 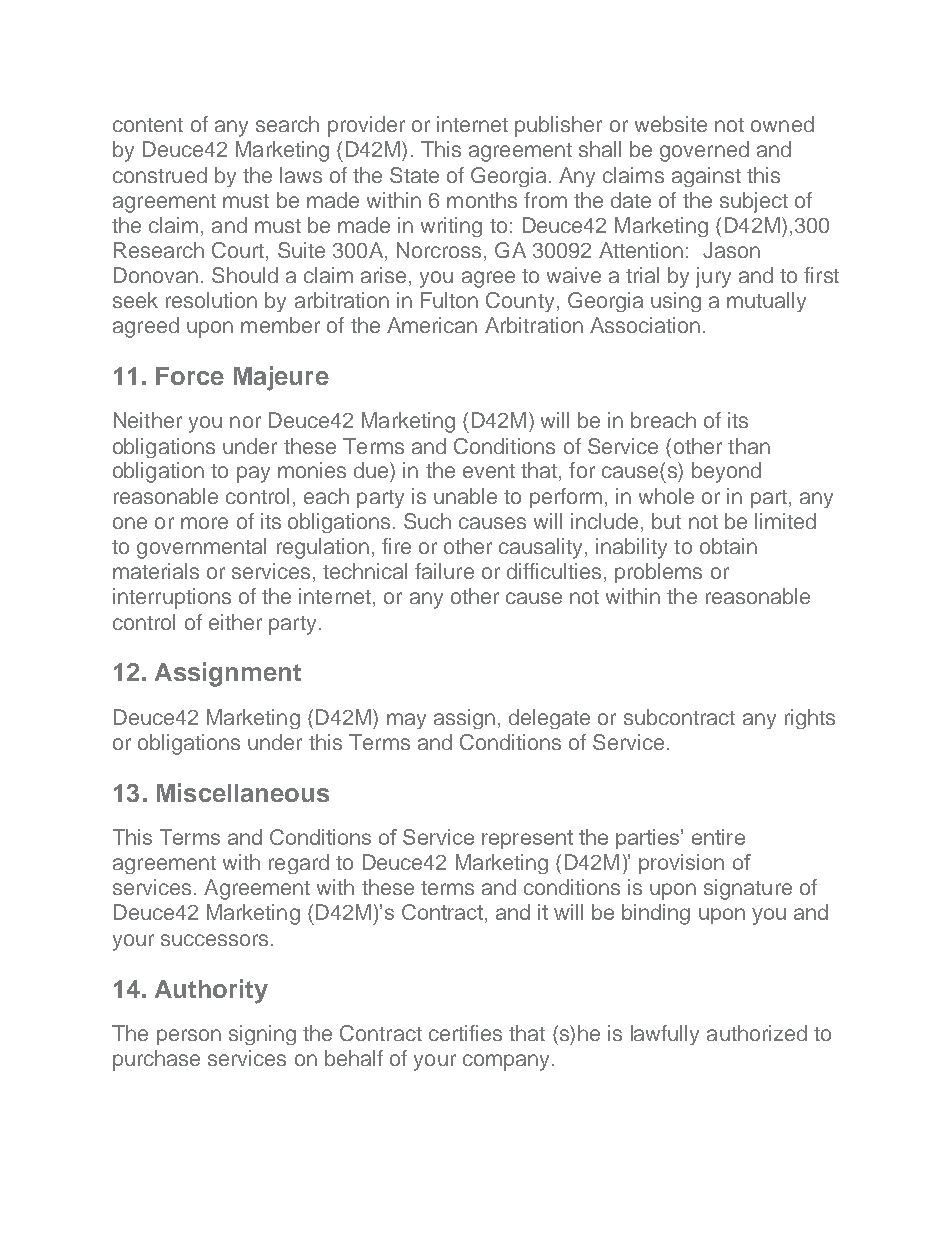 What do you see at coordinates (160, 175) in the screenshot?
I see `construed` at bounding box center [160, 175].
